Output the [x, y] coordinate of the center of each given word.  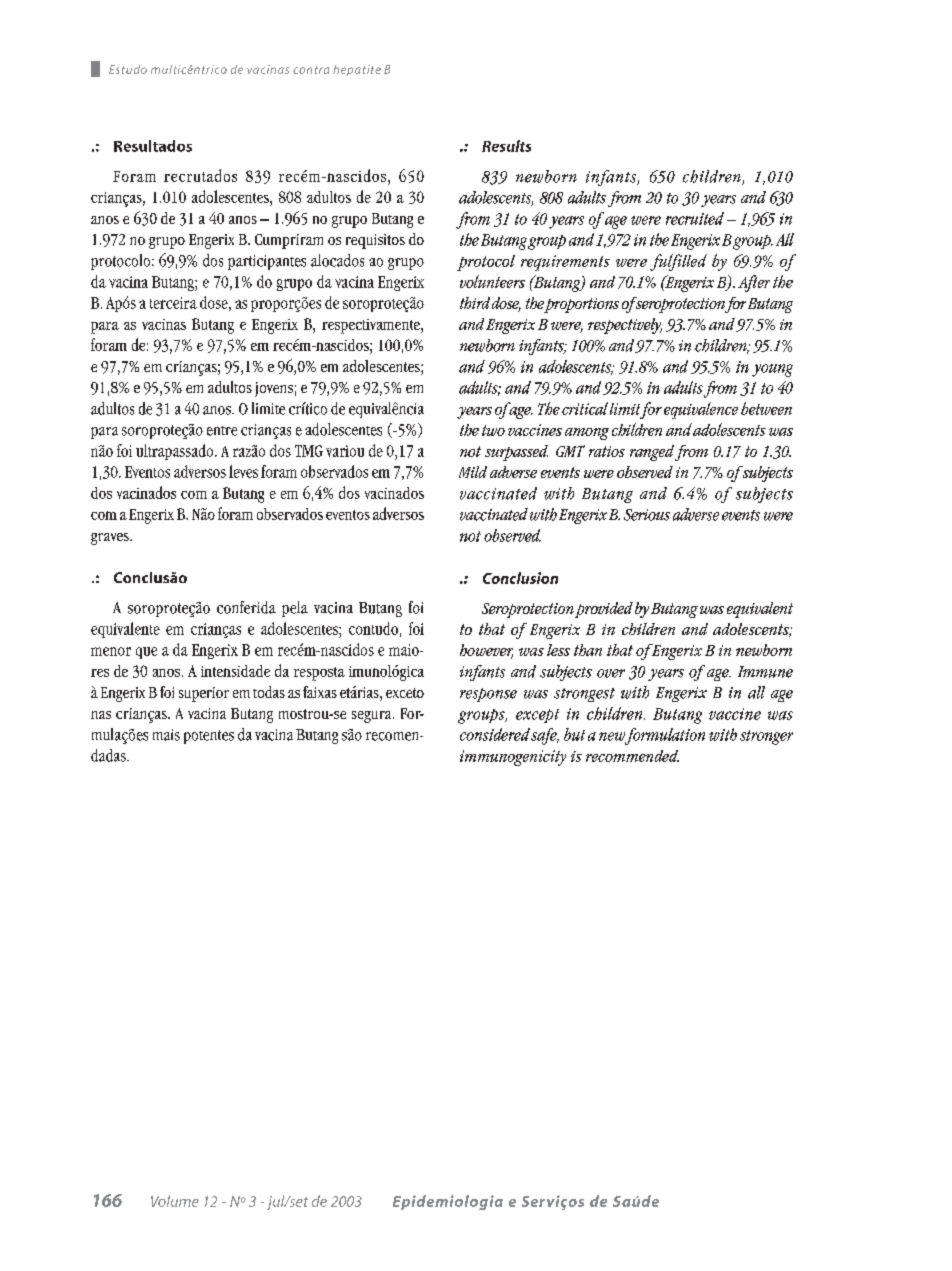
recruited [695, 218]
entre [222, 431]
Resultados [153, 146]
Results [506, 146]
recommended [632, 756]
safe [545, 736]
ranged [652, 453]
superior [204, 694]
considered [495, 734]
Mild [473, 472]
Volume [175, 1201]
